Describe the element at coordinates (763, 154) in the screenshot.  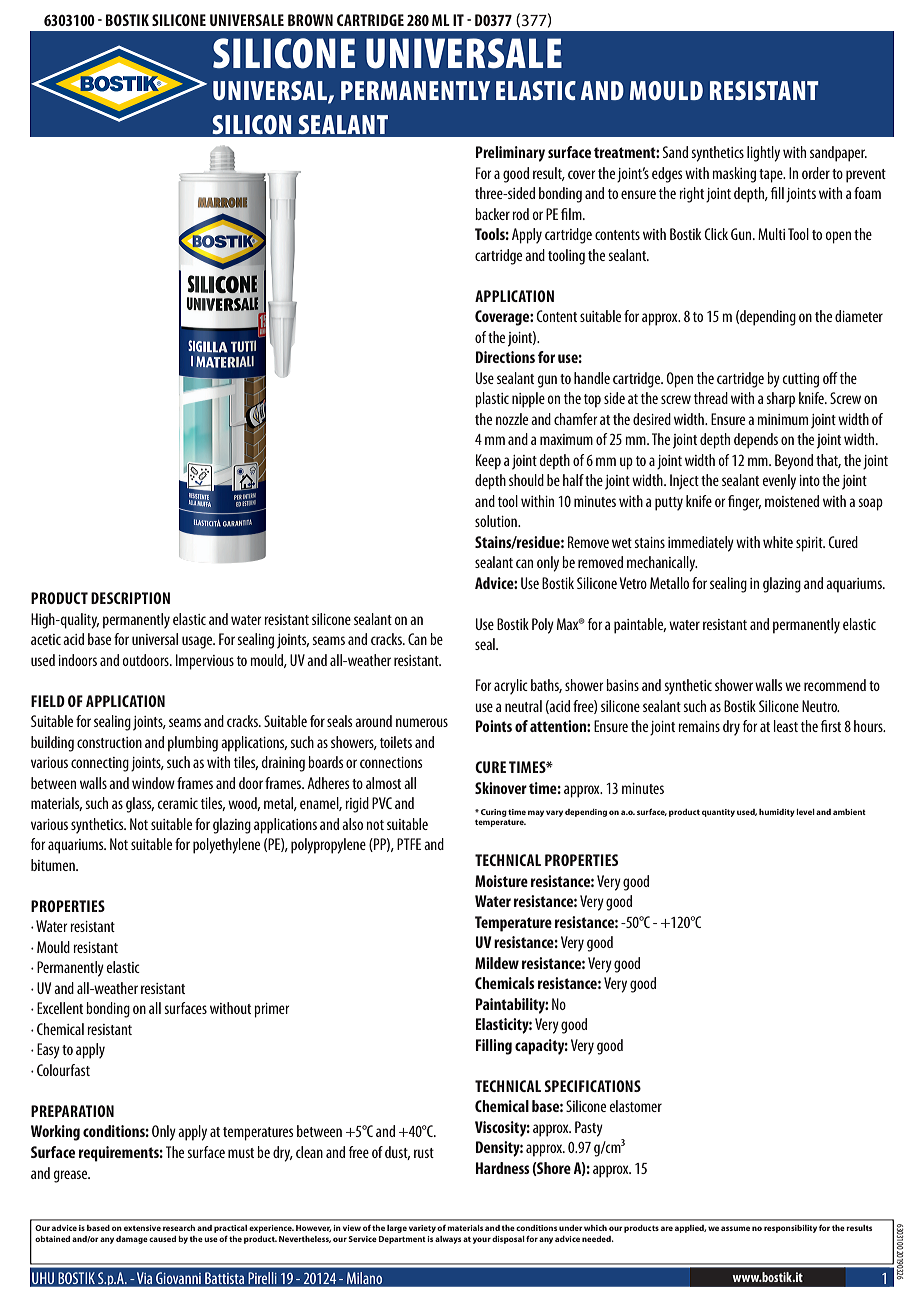
I see `lightly` at that location.
